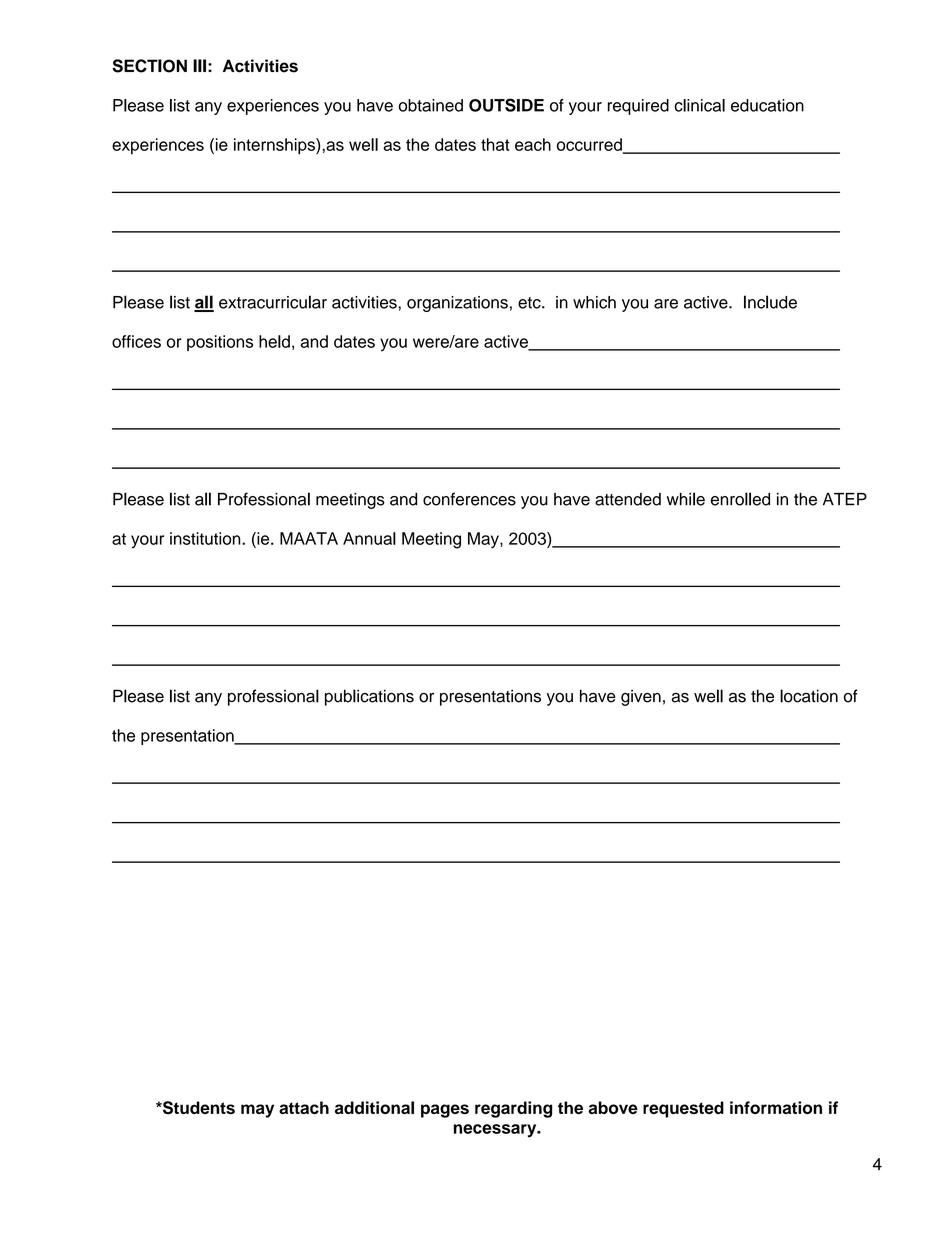 The width and height of the screenshot is (952, 1233). I want to click on institution, so click(206, 538).
